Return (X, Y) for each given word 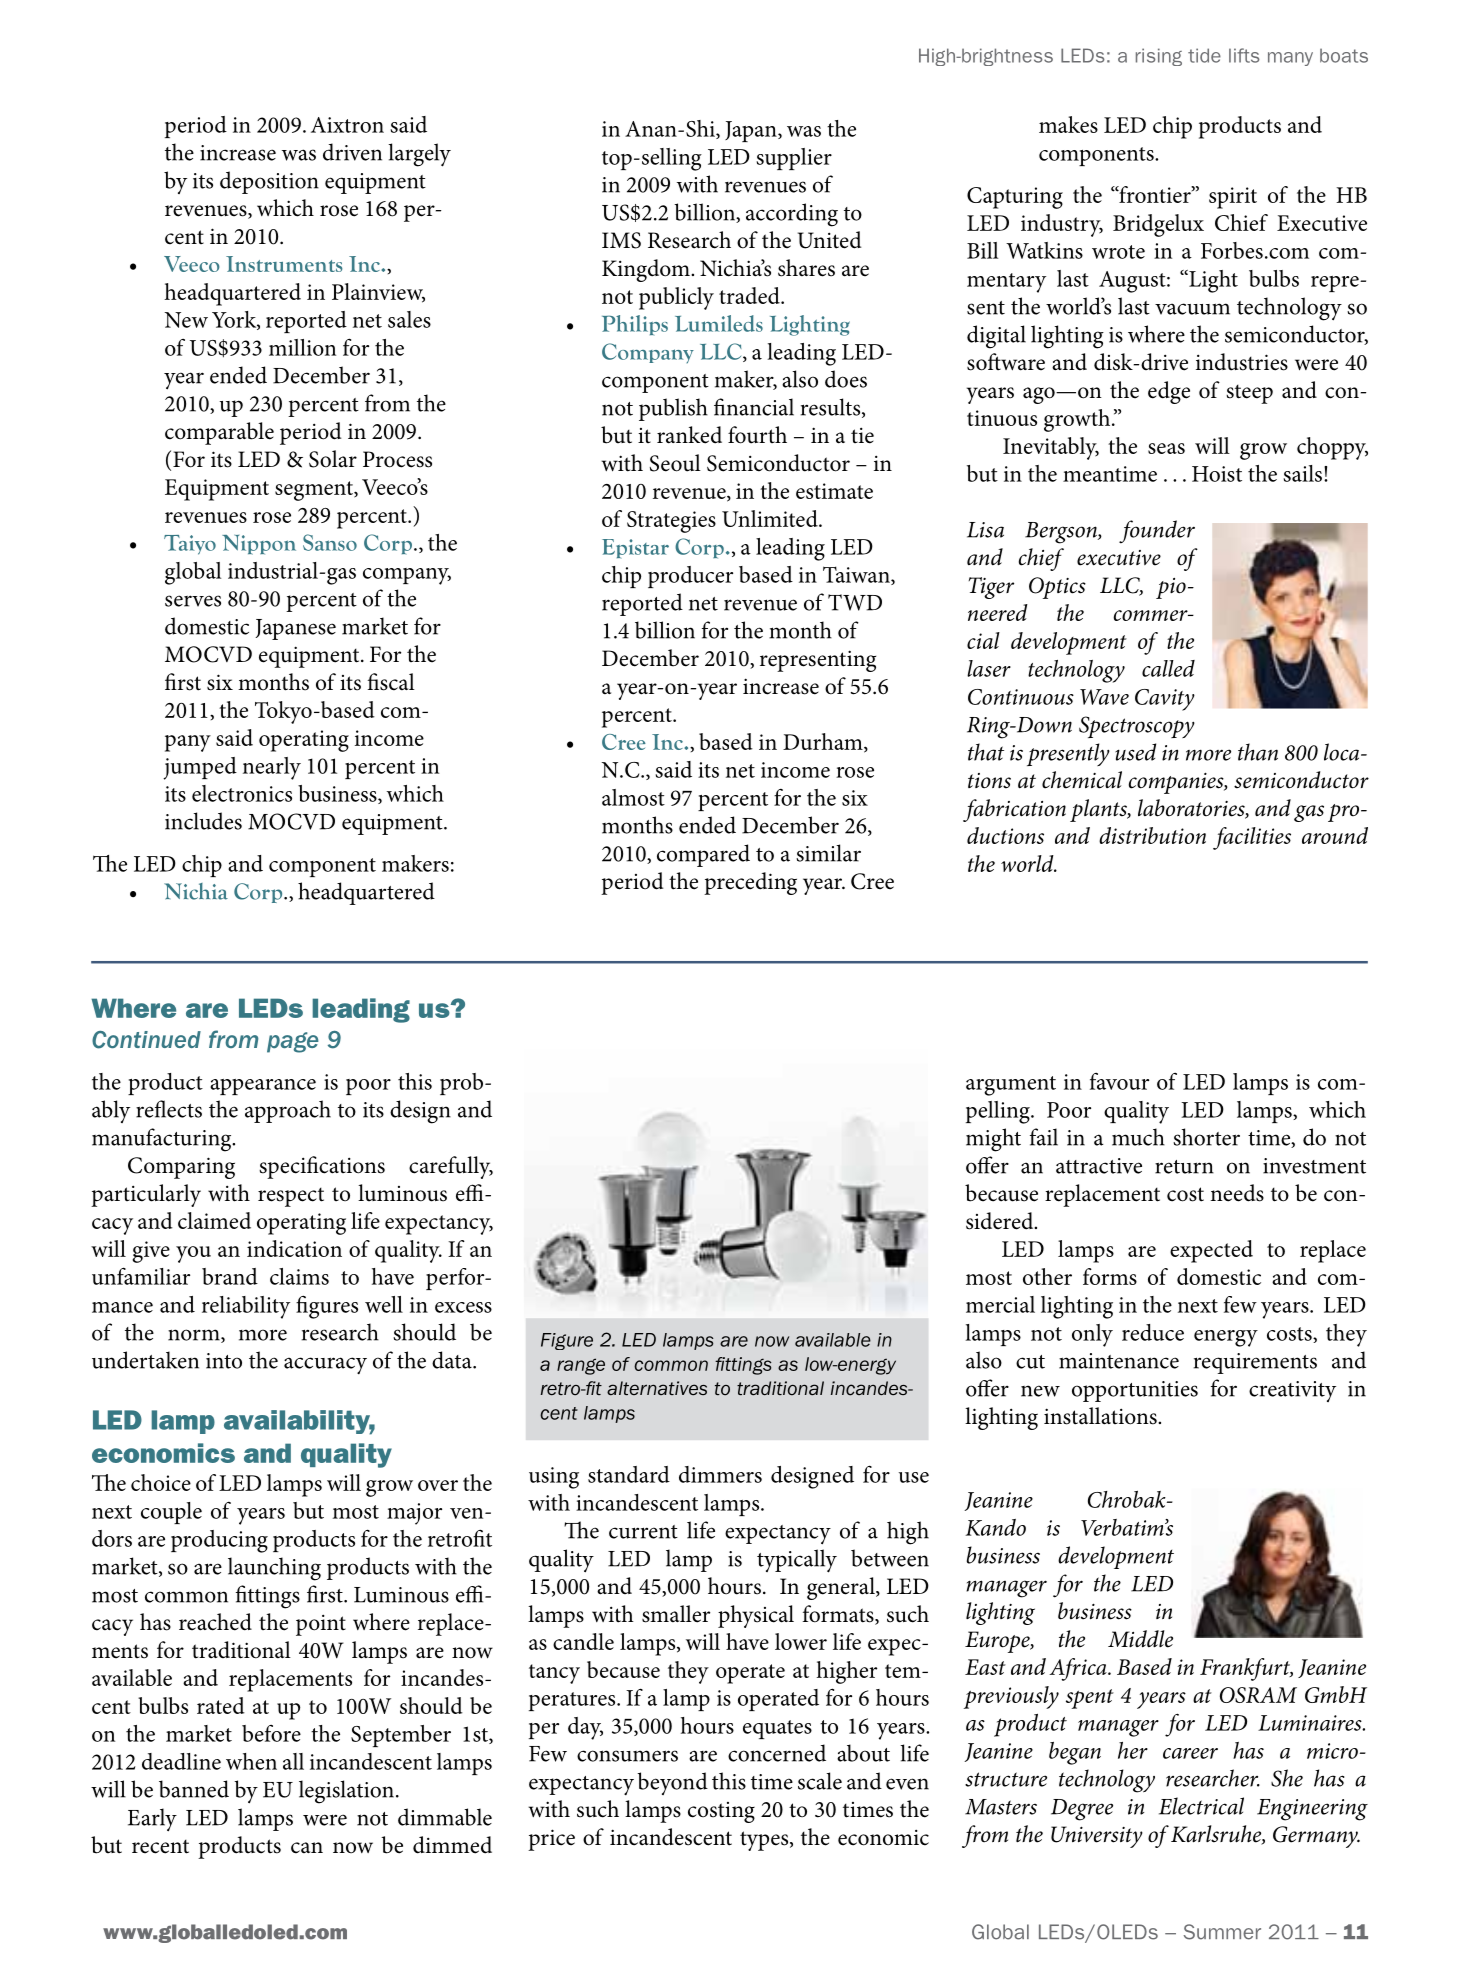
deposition (269, 182)
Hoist (1217, 474)
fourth (757, 435)
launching (274, 1569)
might (993, 1140)
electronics (242, 793)
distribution (1152, 835)
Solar (333, 459)
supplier (794, 159)
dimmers (720, 1474)
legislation (346, 1792)
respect (291, 1197)
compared (703, 855)
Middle (1140, 1639)
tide (1204, 55)
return (1184, 1167)
